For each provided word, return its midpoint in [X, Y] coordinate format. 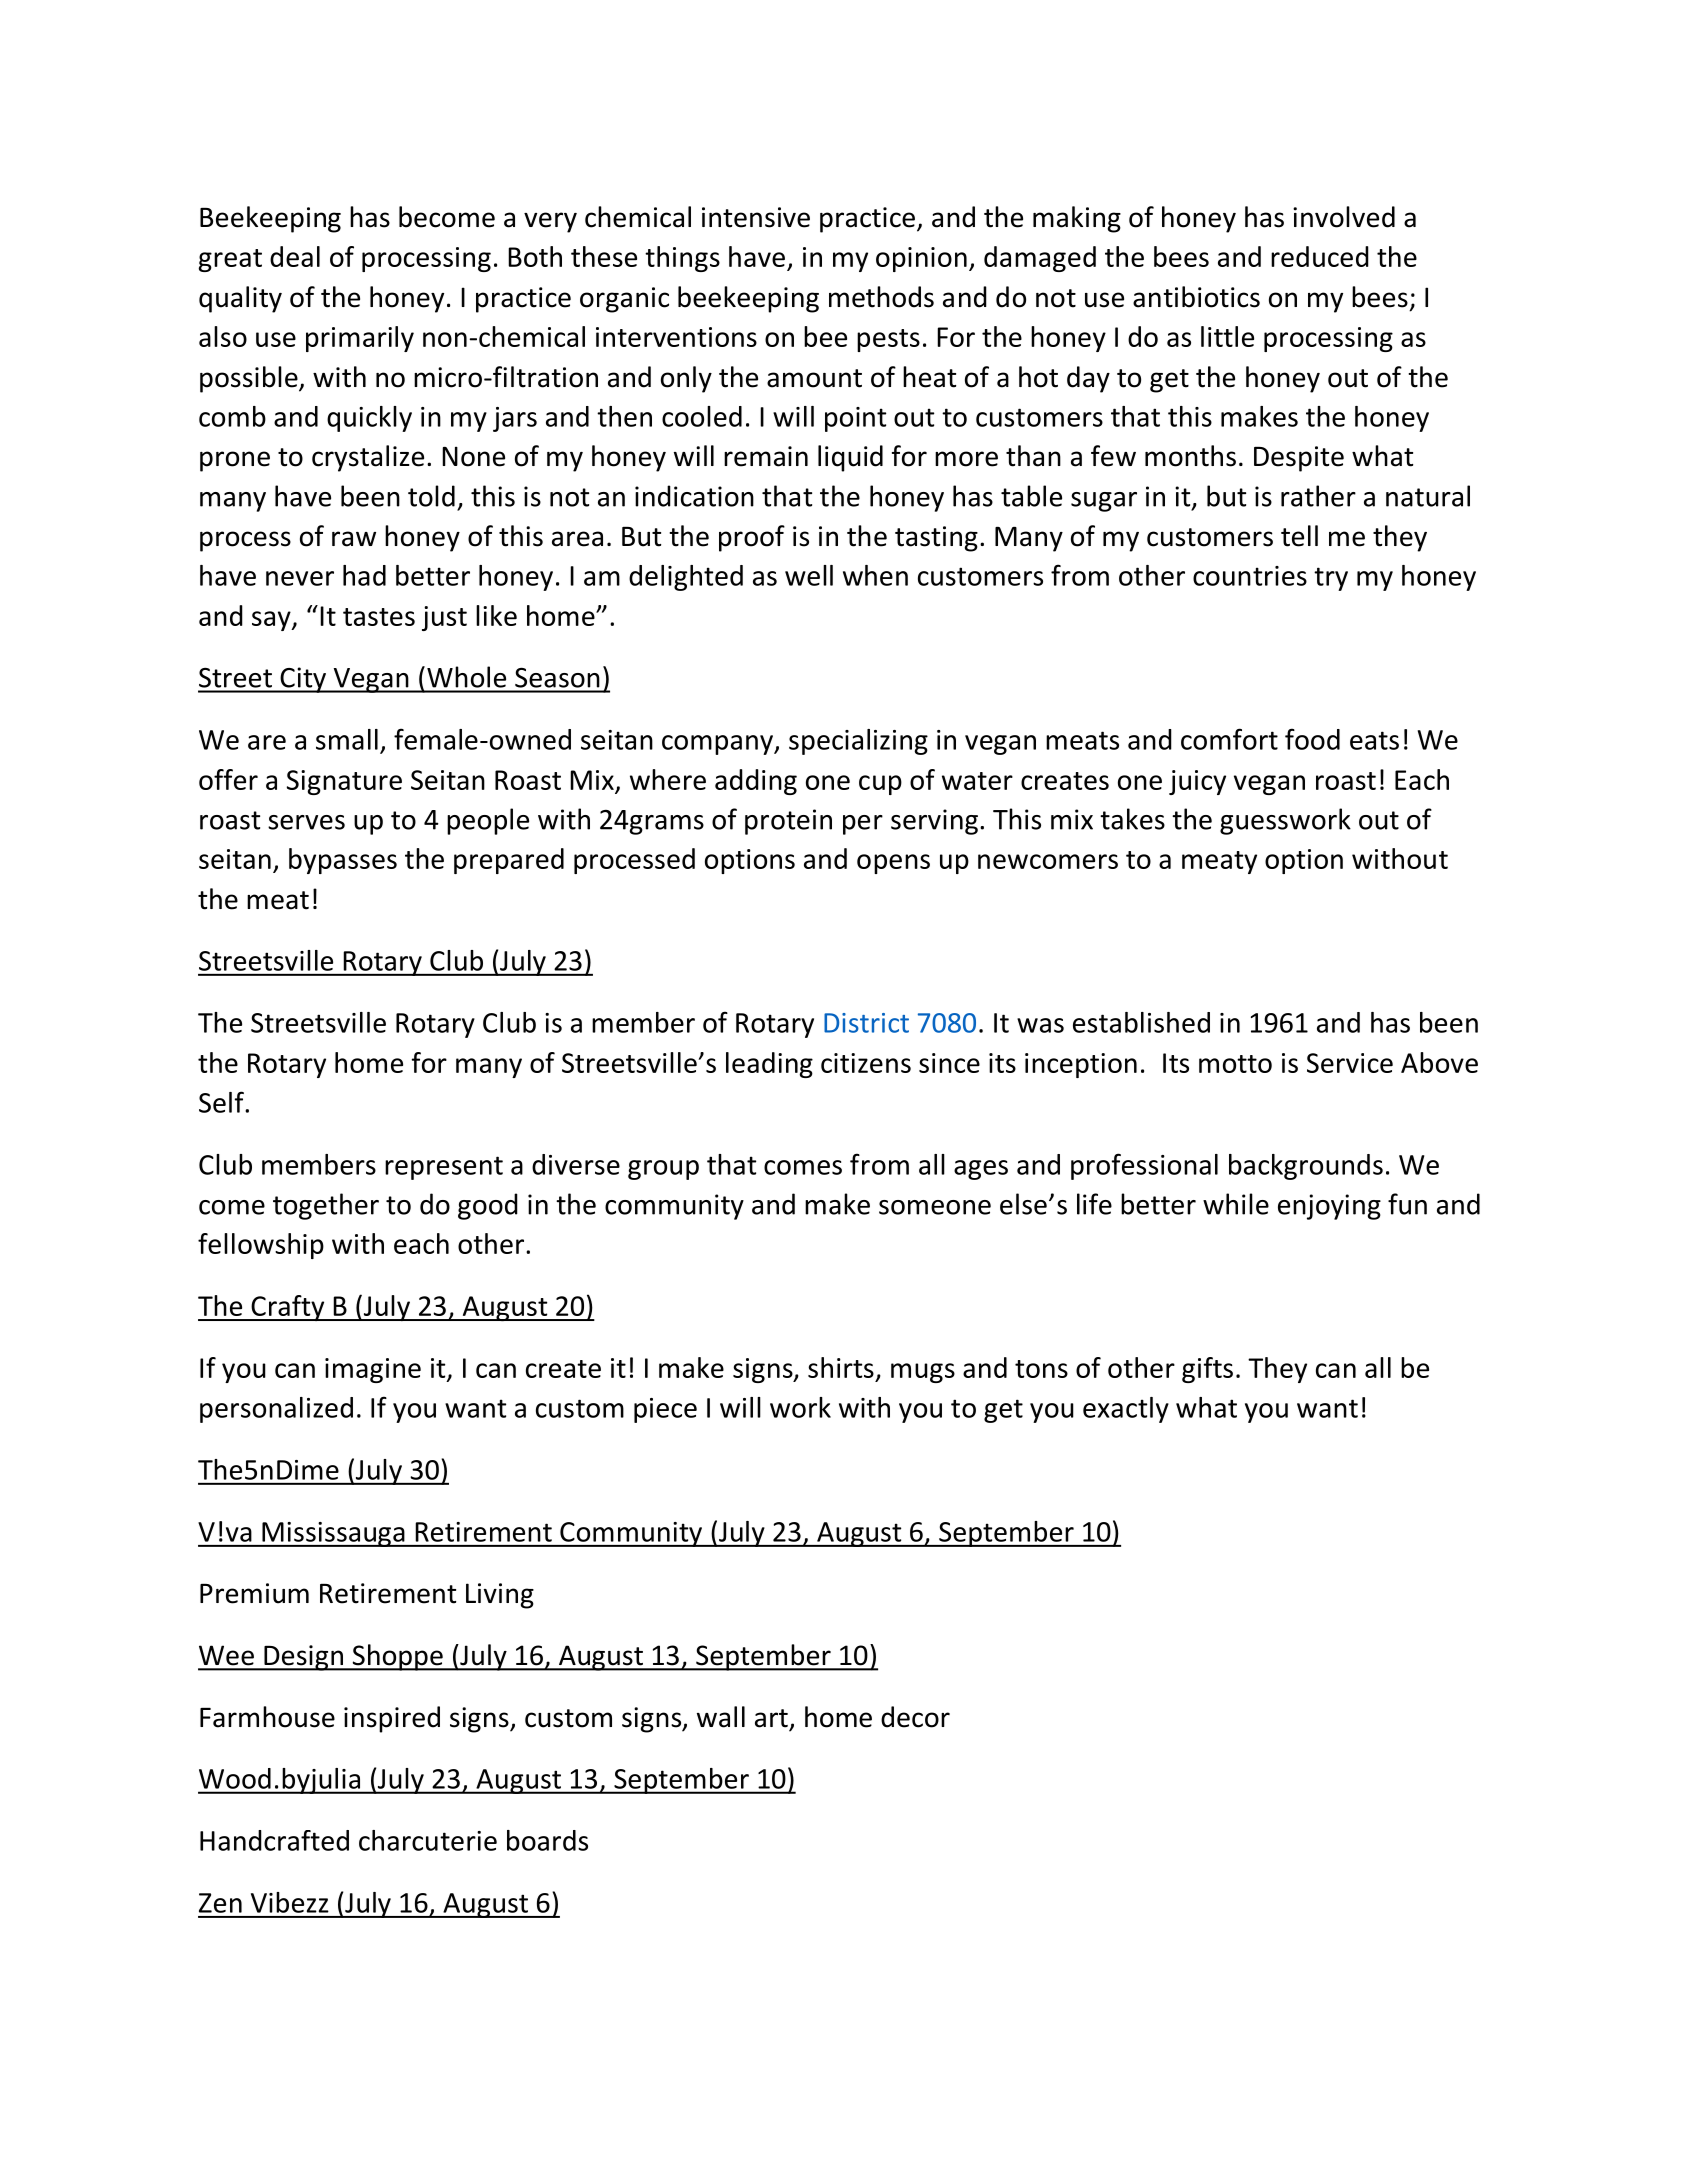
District [866, 1023]
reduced [1320, 256]
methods [881, 297]
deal [295, 256]
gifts [1207, 1370]
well [809, 575]
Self [222, 1102]
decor [915, 1717]
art [771, 1718]
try [1331, 579]
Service [1350, 1063]
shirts [841, 1367]
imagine [373, 1370]
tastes [379, 617]
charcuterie [428, 1840]
